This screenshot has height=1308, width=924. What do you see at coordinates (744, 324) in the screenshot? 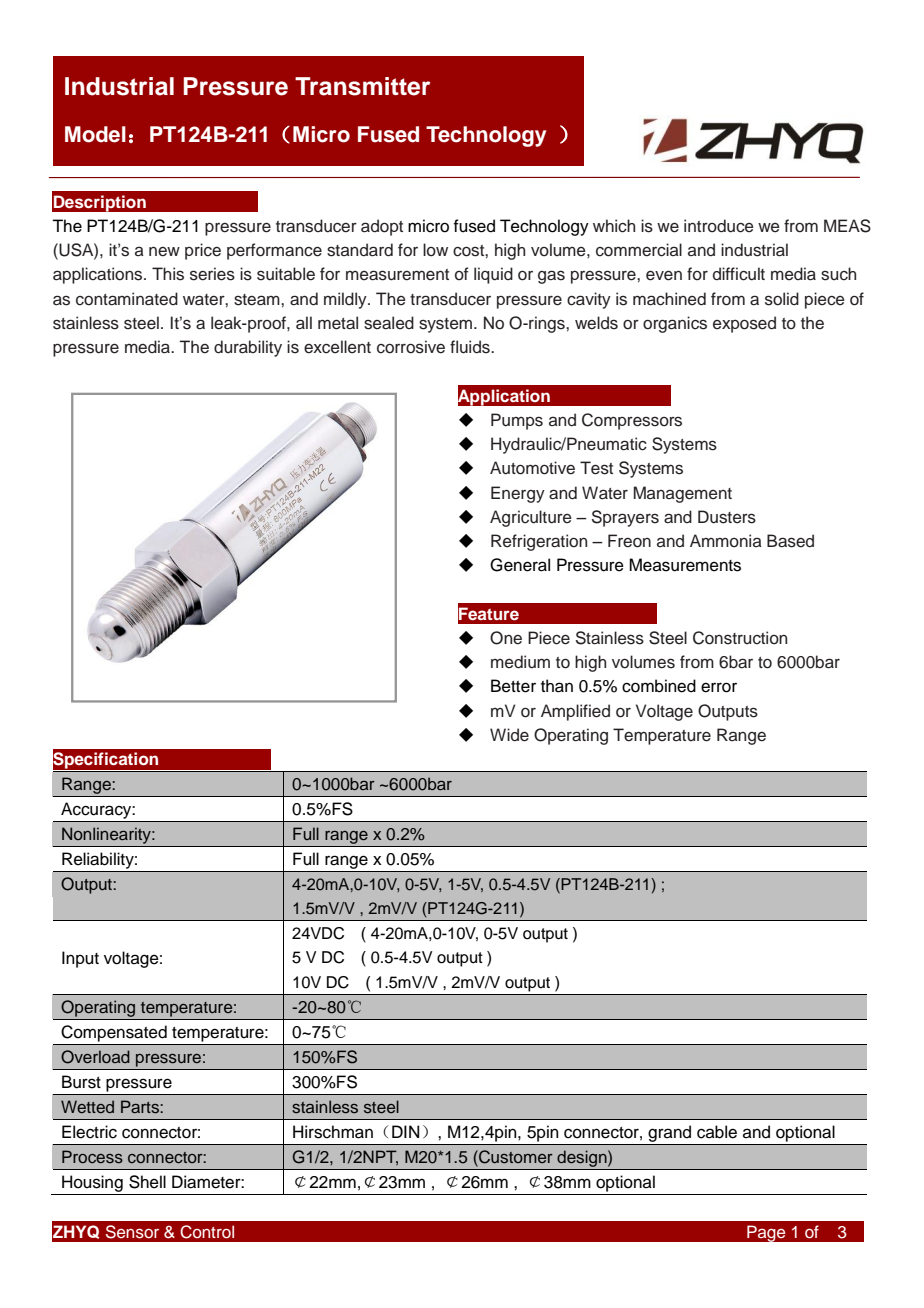
I see `exposed` at bounding box center [744, 324].
